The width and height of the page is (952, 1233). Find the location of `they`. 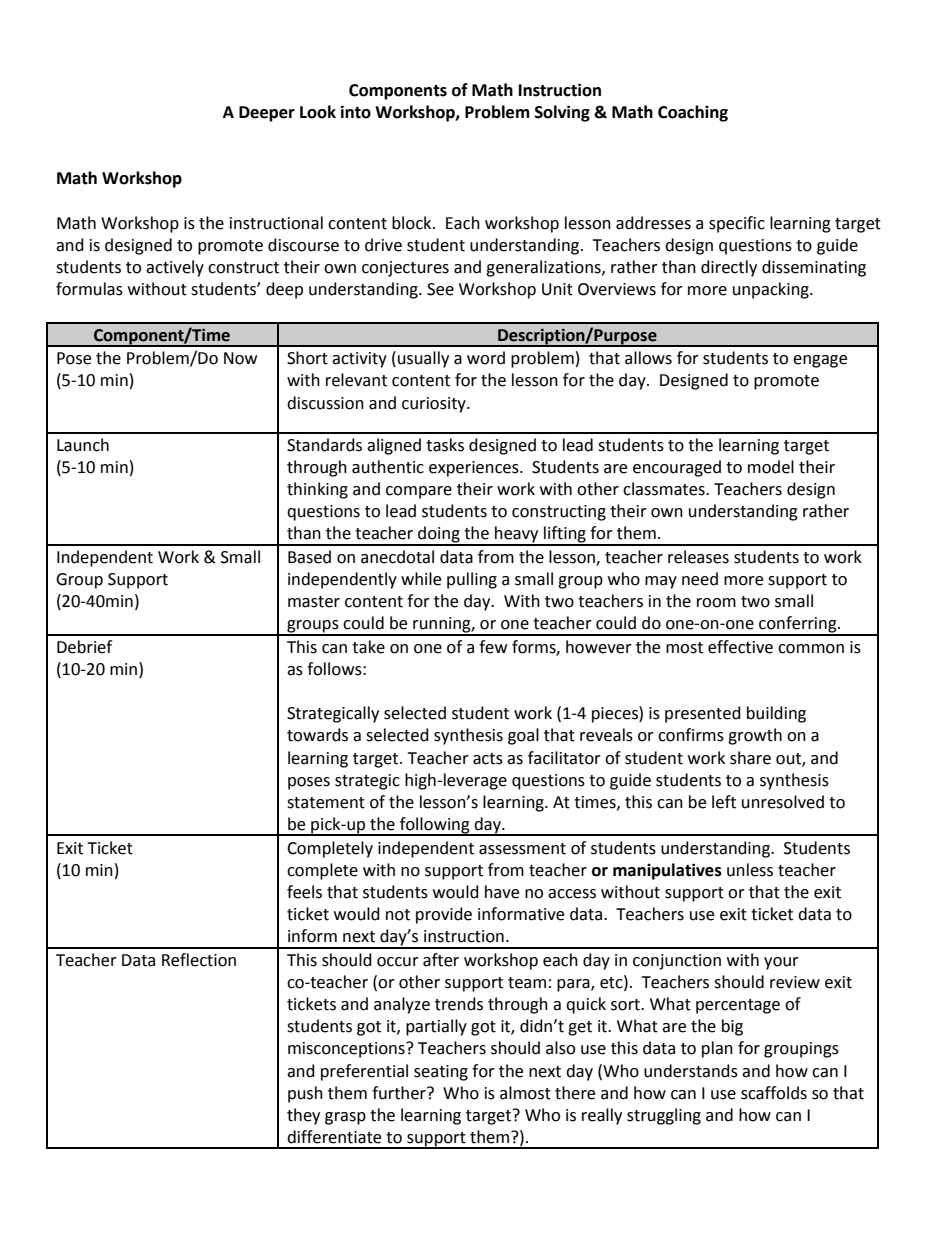

they is located at coordinates (303, 1116).
